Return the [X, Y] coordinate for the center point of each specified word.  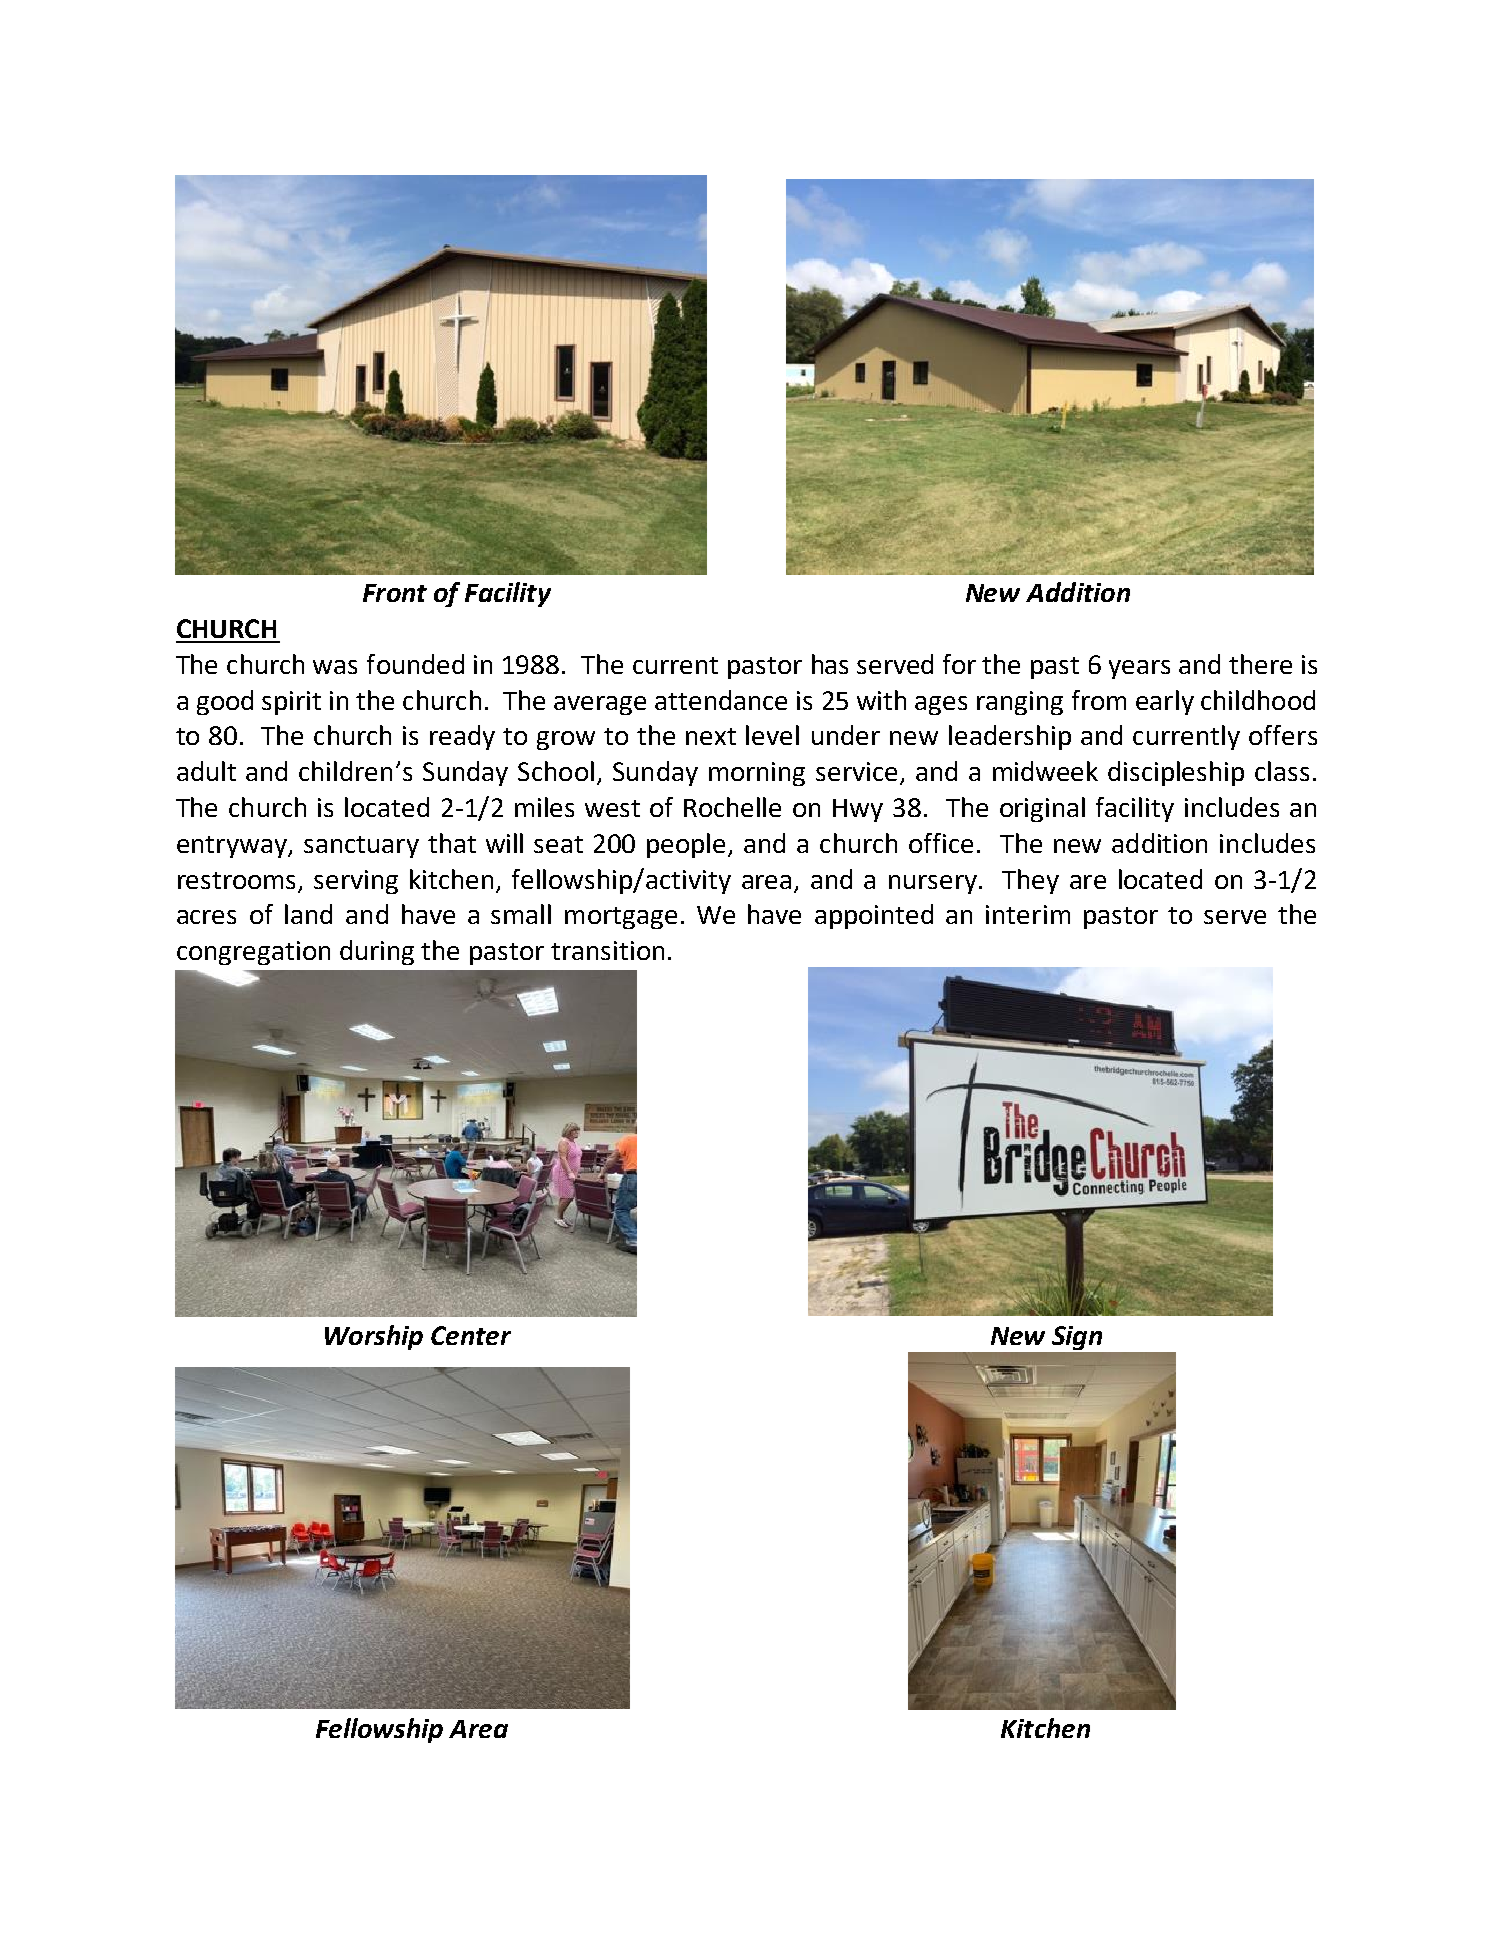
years [1139, 669]
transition [607, 950]
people [686, 845]
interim [1028, 914]
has [830, 664]
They [1030, 881]
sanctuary [361, 847]
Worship [374, 1337]
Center [471, 1335]
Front [395, 593]
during [377, 952]
